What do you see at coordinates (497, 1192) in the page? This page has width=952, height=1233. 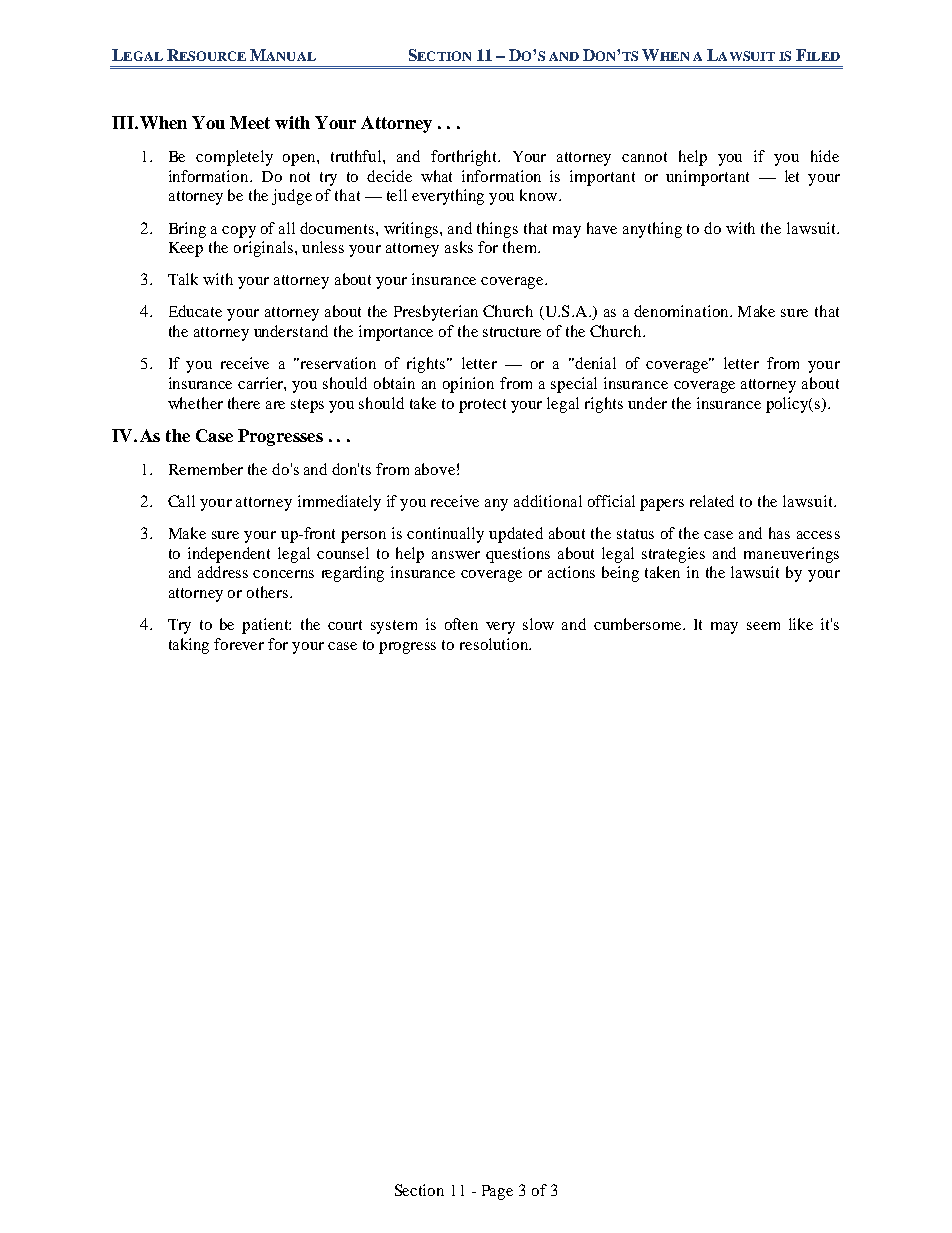 I see `Page` at bounding box center [497, 1192].
